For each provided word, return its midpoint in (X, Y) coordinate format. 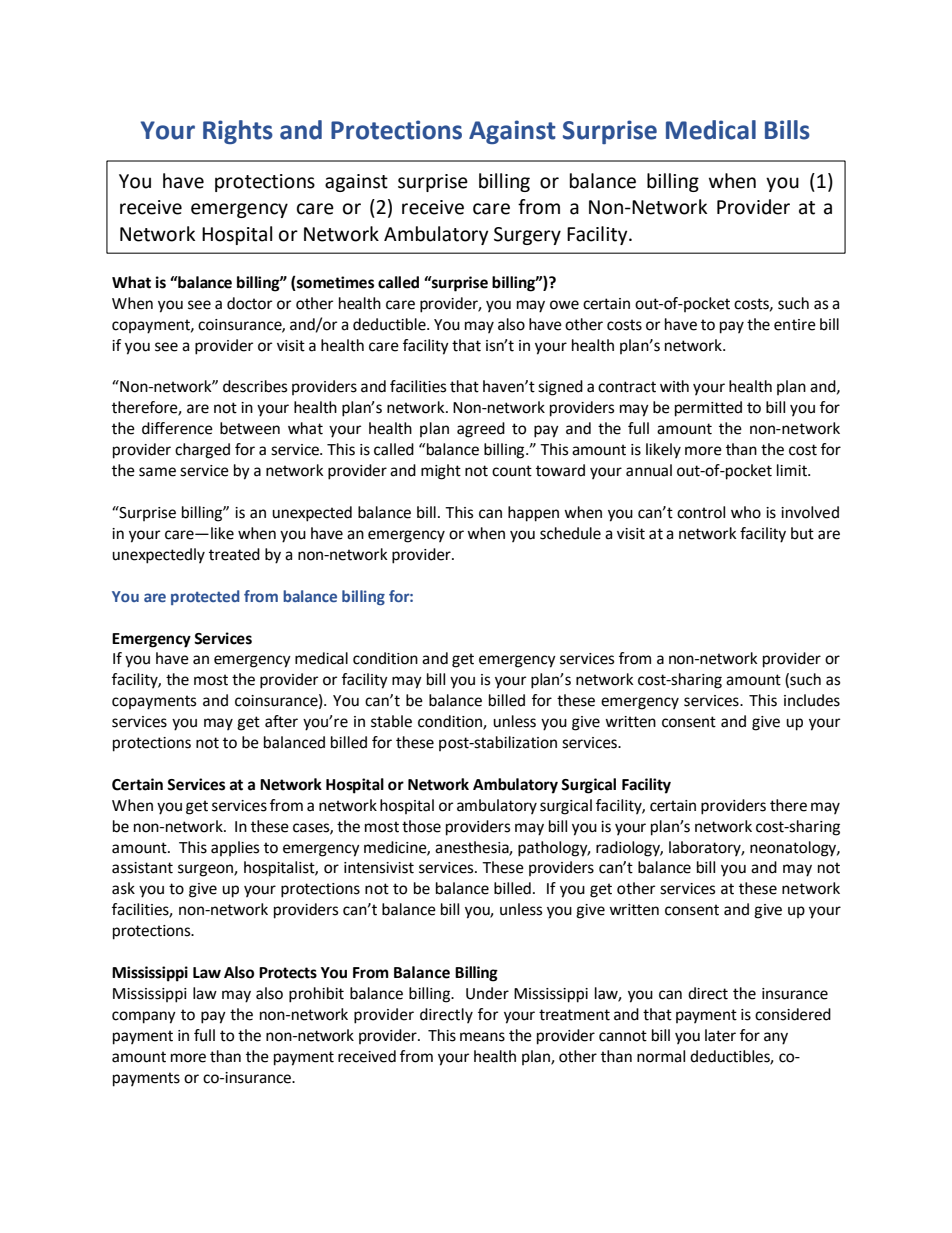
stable (391, 721)
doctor (249, 303)
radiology (629, 849)
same (157, 472)
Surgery (527, 236)
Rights (238, 132)
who (746, 512)
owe (564, 305)
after (281, 721)
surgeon (206, 870)
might (441, 472)
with (674, 386)
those (421, 826)
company (144, 1017)
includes (812, 700)
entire (795, 325)
